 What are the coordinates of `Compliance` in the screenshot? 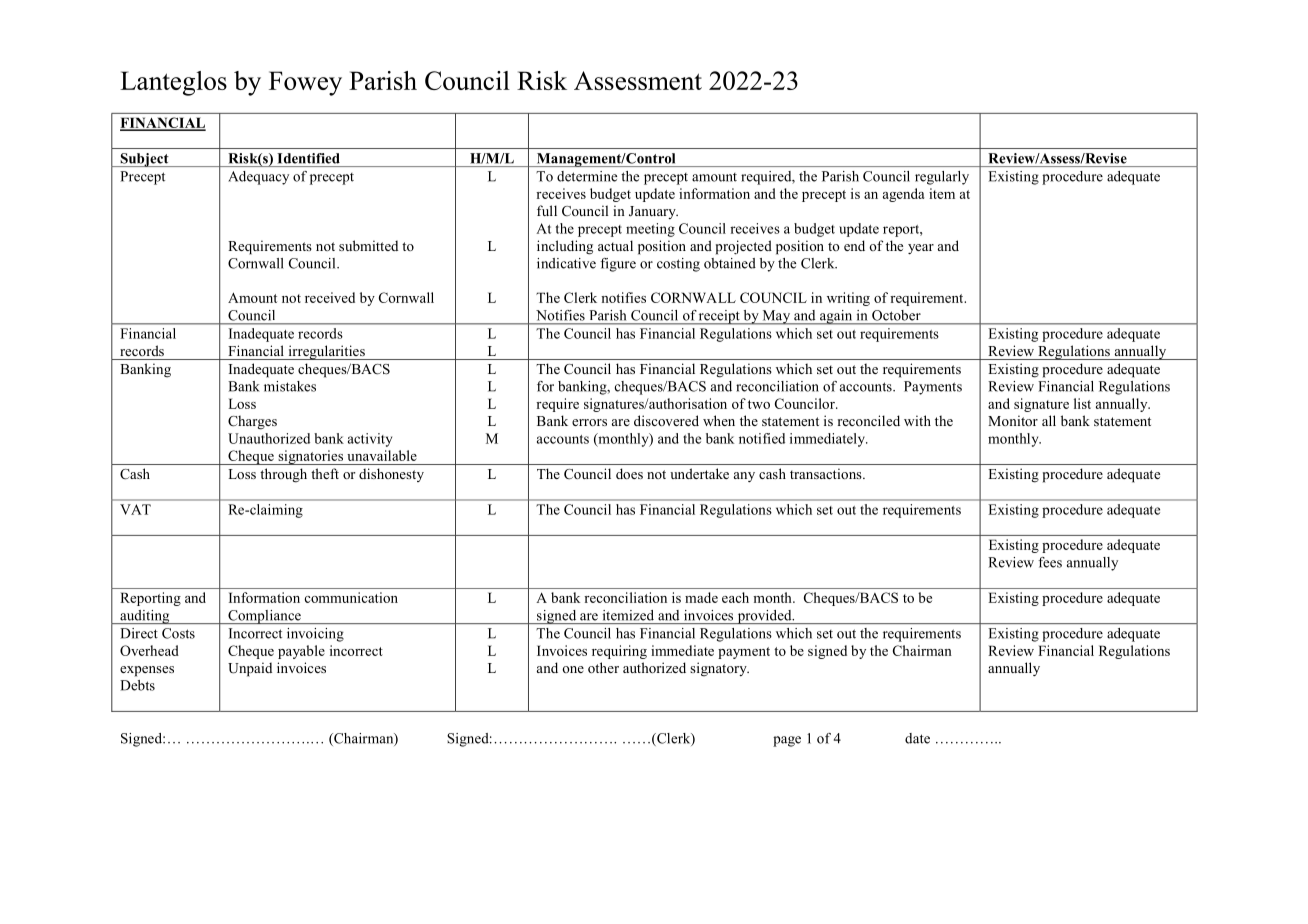 It's located at (264, 617).
